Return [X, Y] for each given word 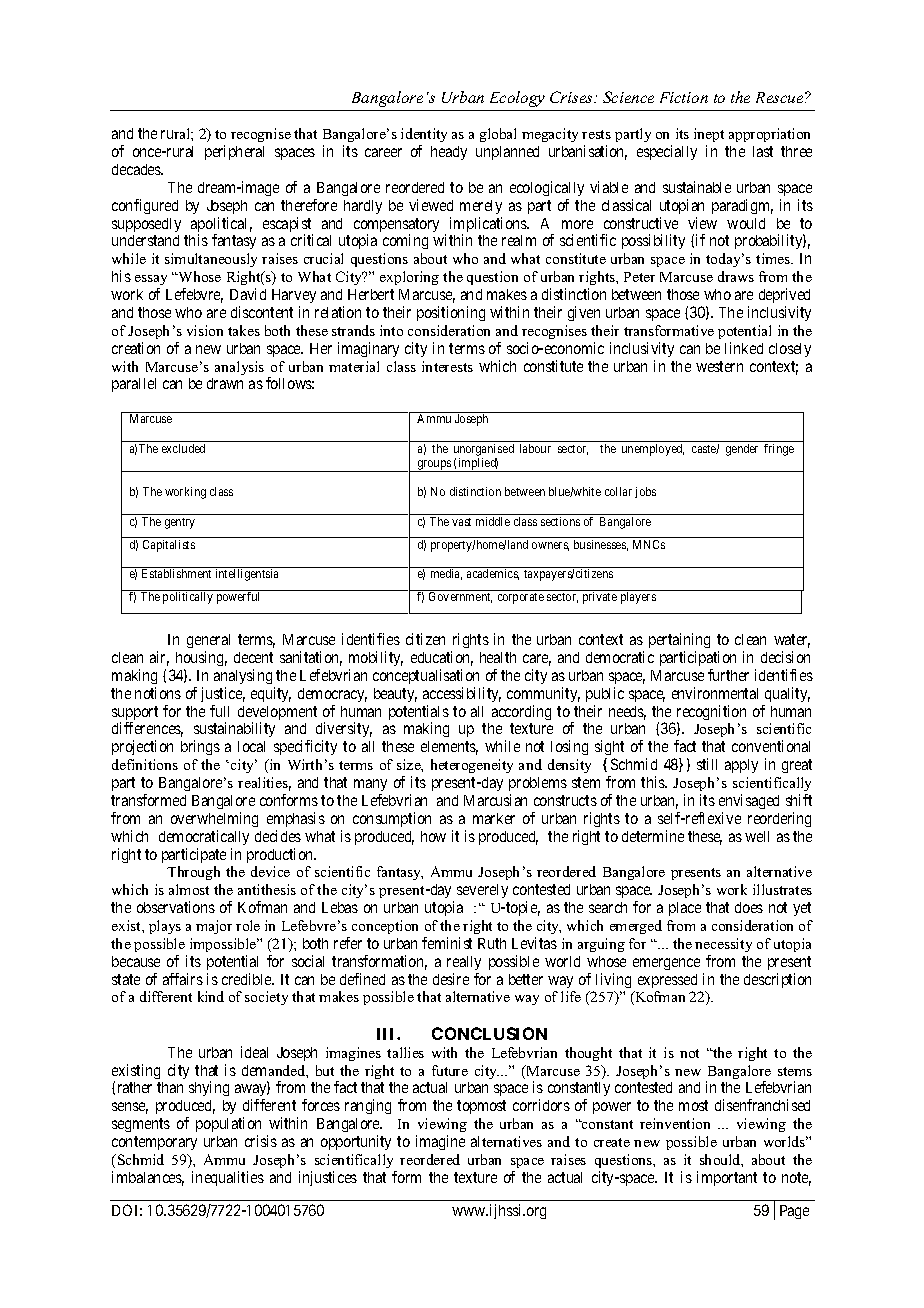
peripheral [234, 152]
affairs [183, 979]
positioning [451, 313]
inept [709, 137]
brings [200, 747]
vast [461, 522]
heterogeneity [472, 766]
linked [744, 348]
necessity [723, 945]
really [464, 963]
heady [449, 153]
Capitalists [169, 546]
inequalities [228, 1178]
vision [205, 330]
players [638, 598]
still [707, 764]
